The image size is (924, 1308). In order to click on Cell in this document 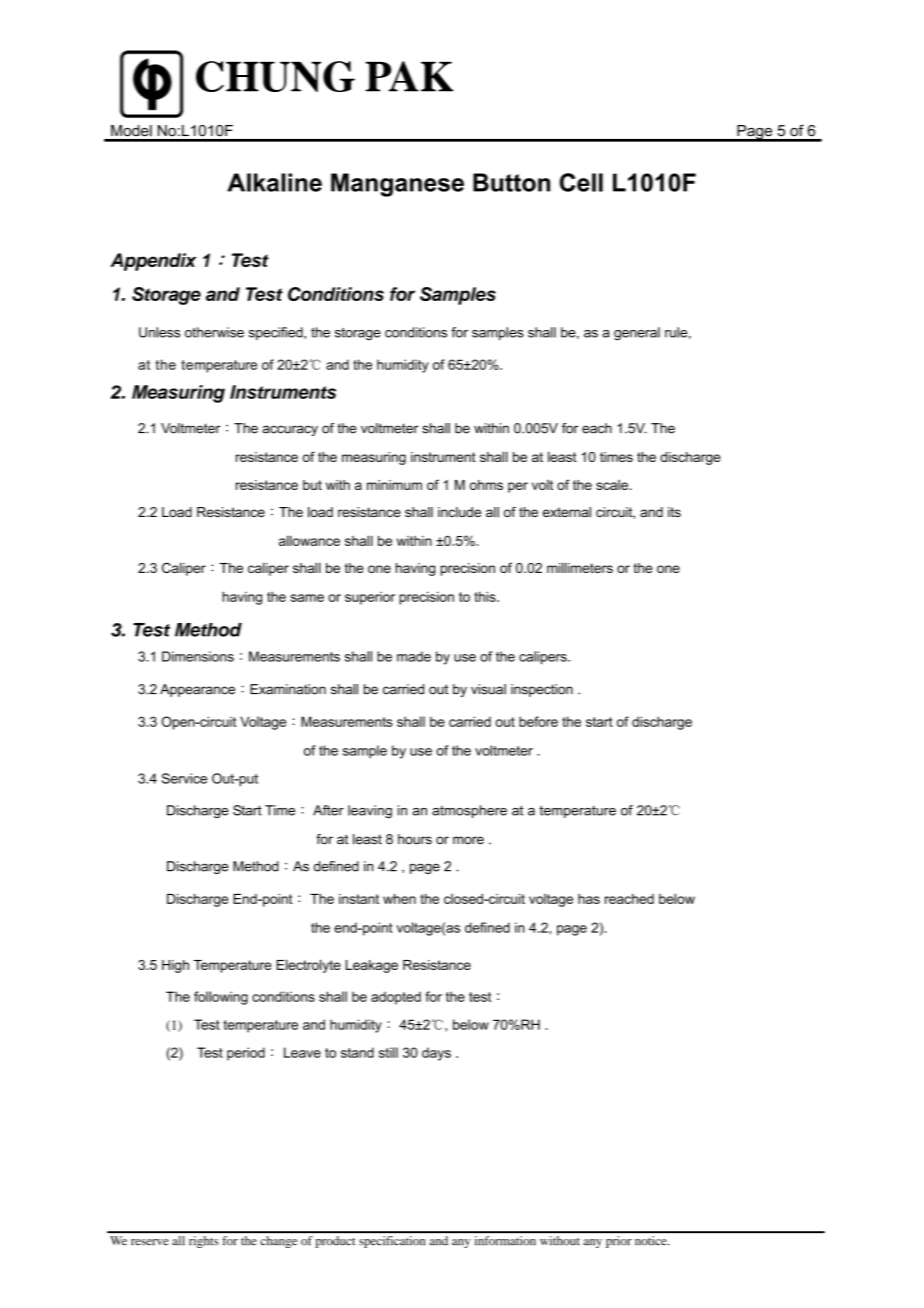, I will do `click(581, 182)`.
